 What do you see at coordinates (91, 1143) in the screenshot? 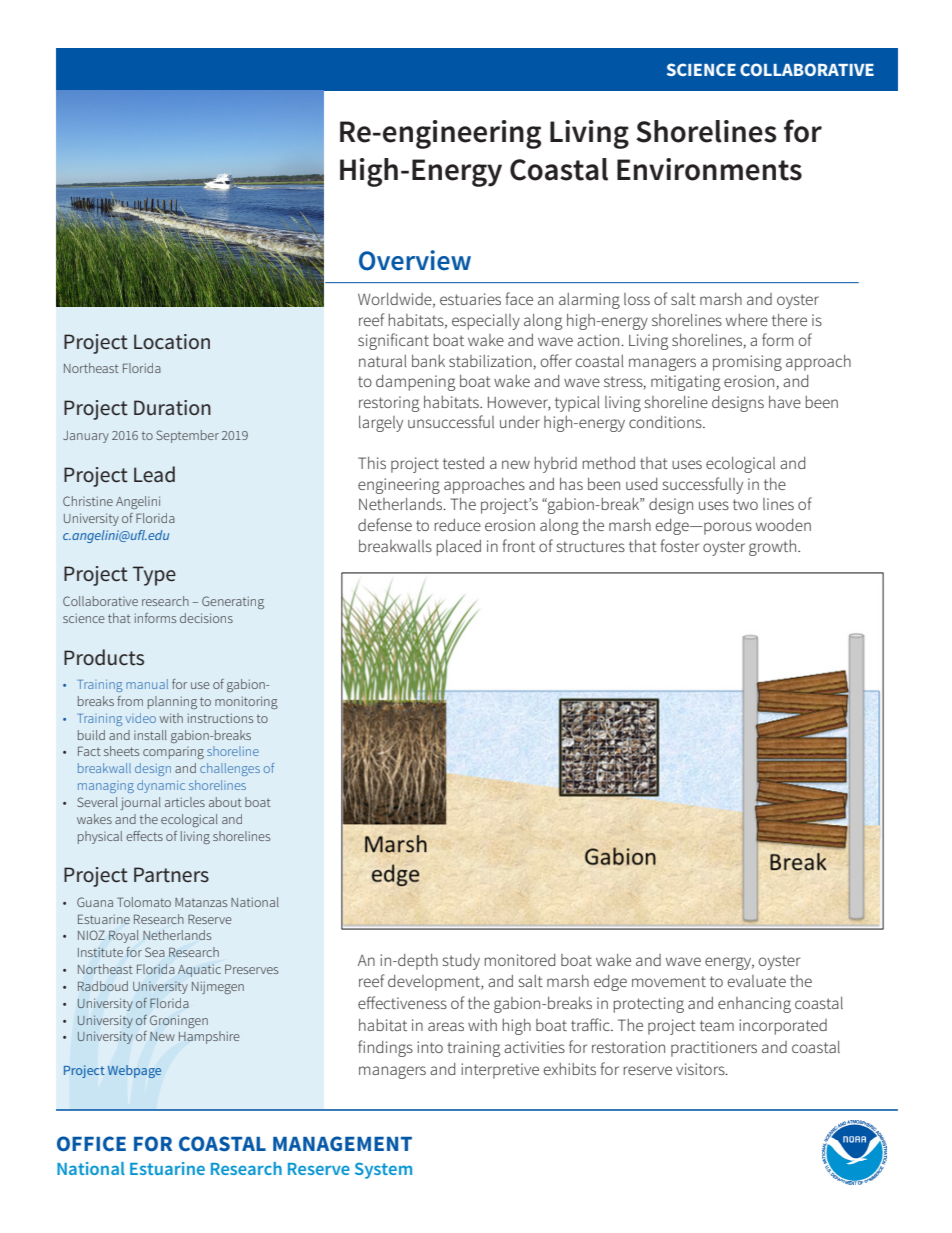
I see `OFFICE` at bounding box center [91, 1143].
